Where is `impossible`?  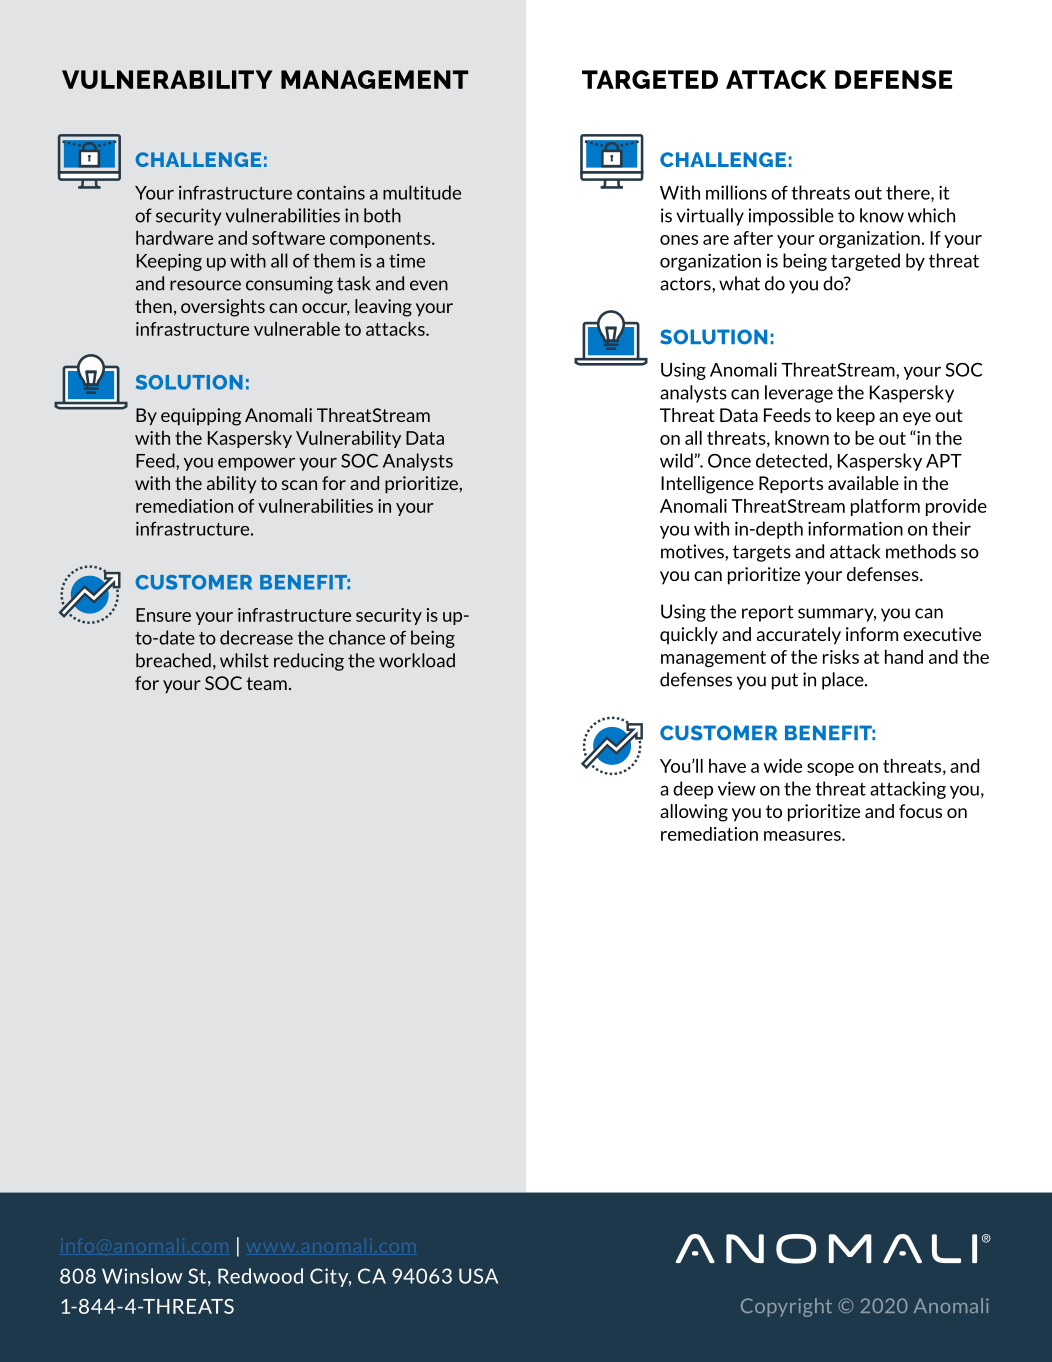
impossible is located at coordinates (791, 217).
